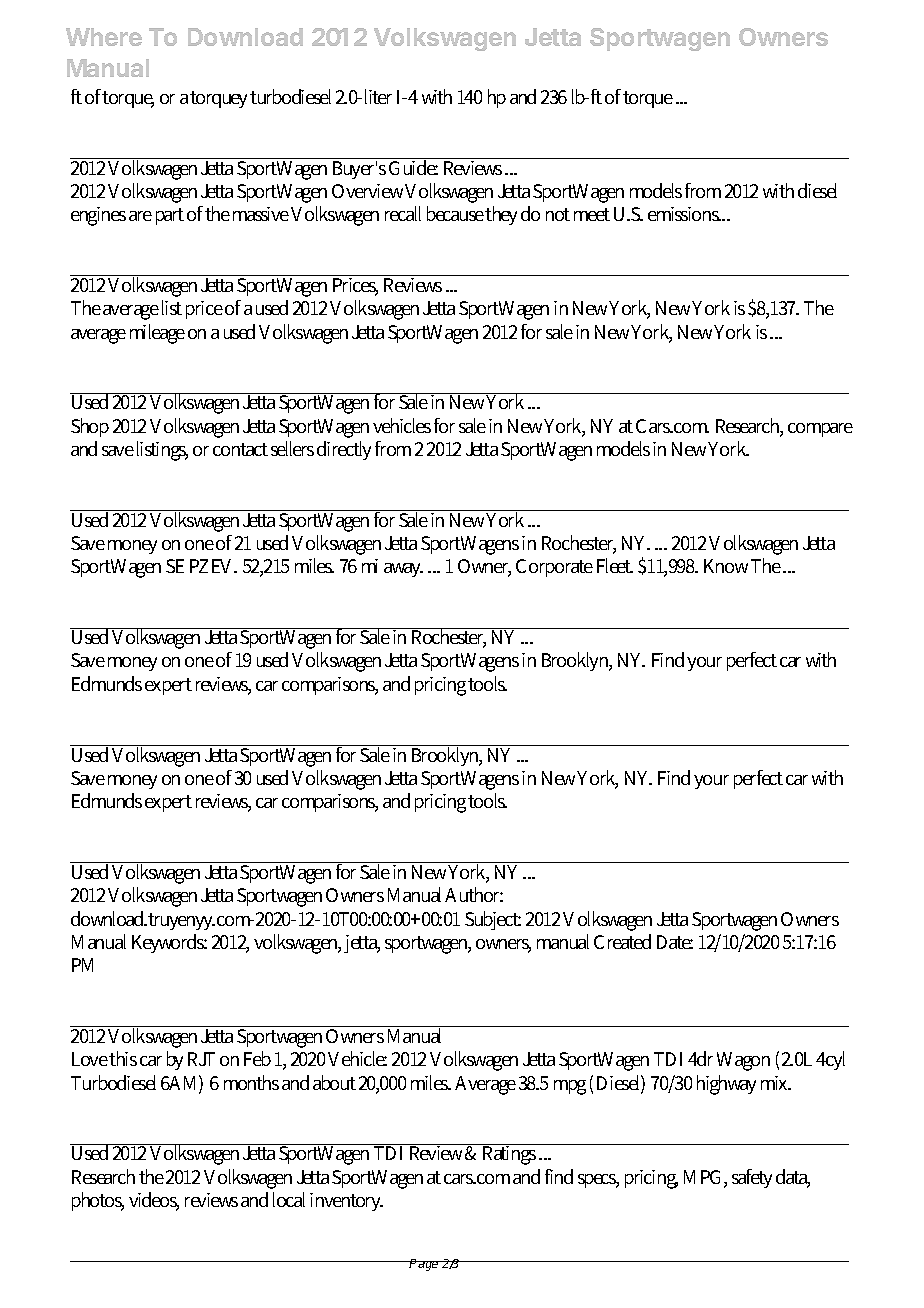 Image resolution: width=924 pixels, height=1308 pixels. What do you see at coordinates (554, 568) in the image?
I see `Corporate` at bounding box center [554, 568].
